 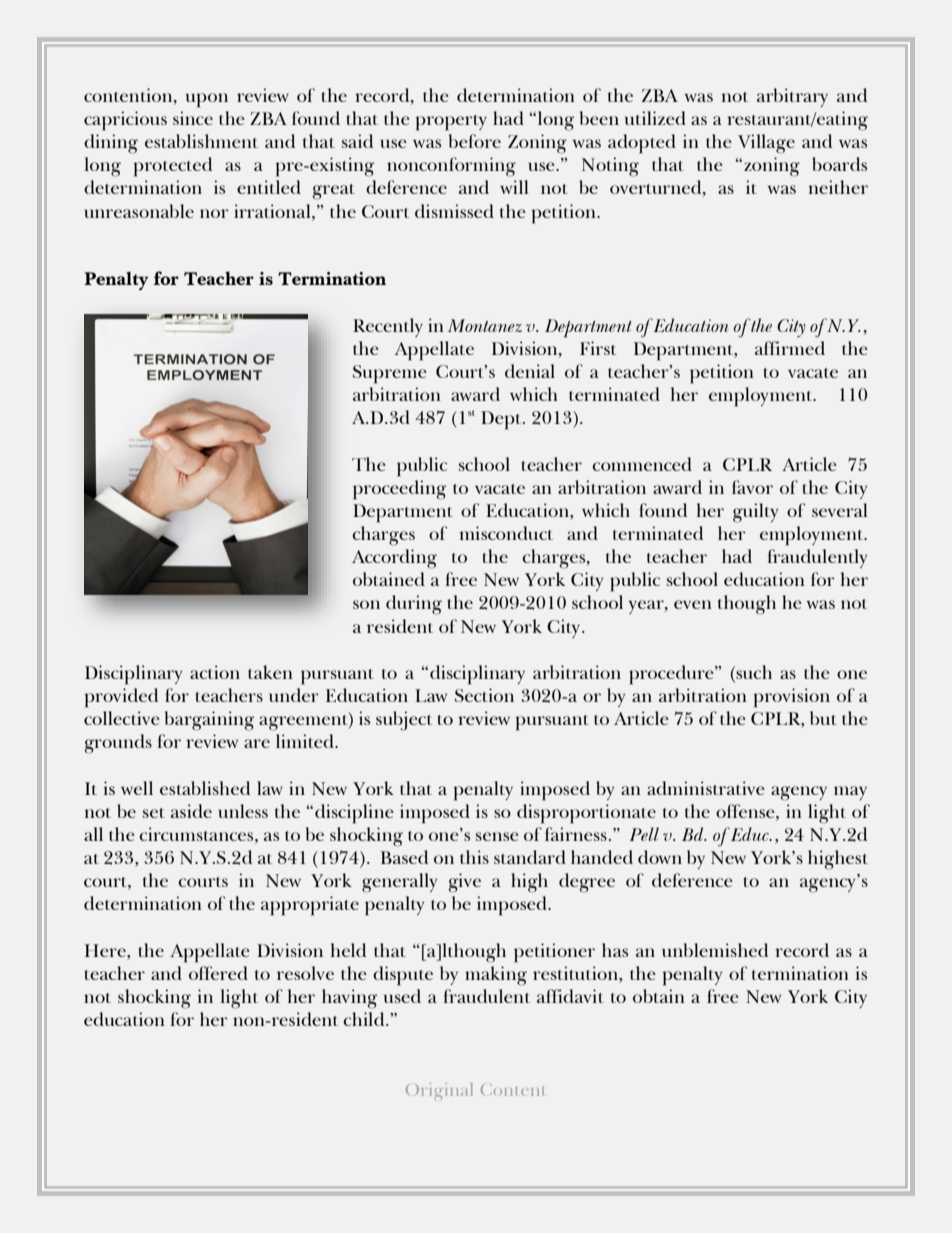 I want to click on unblemished, so click(x=715, y=950).
